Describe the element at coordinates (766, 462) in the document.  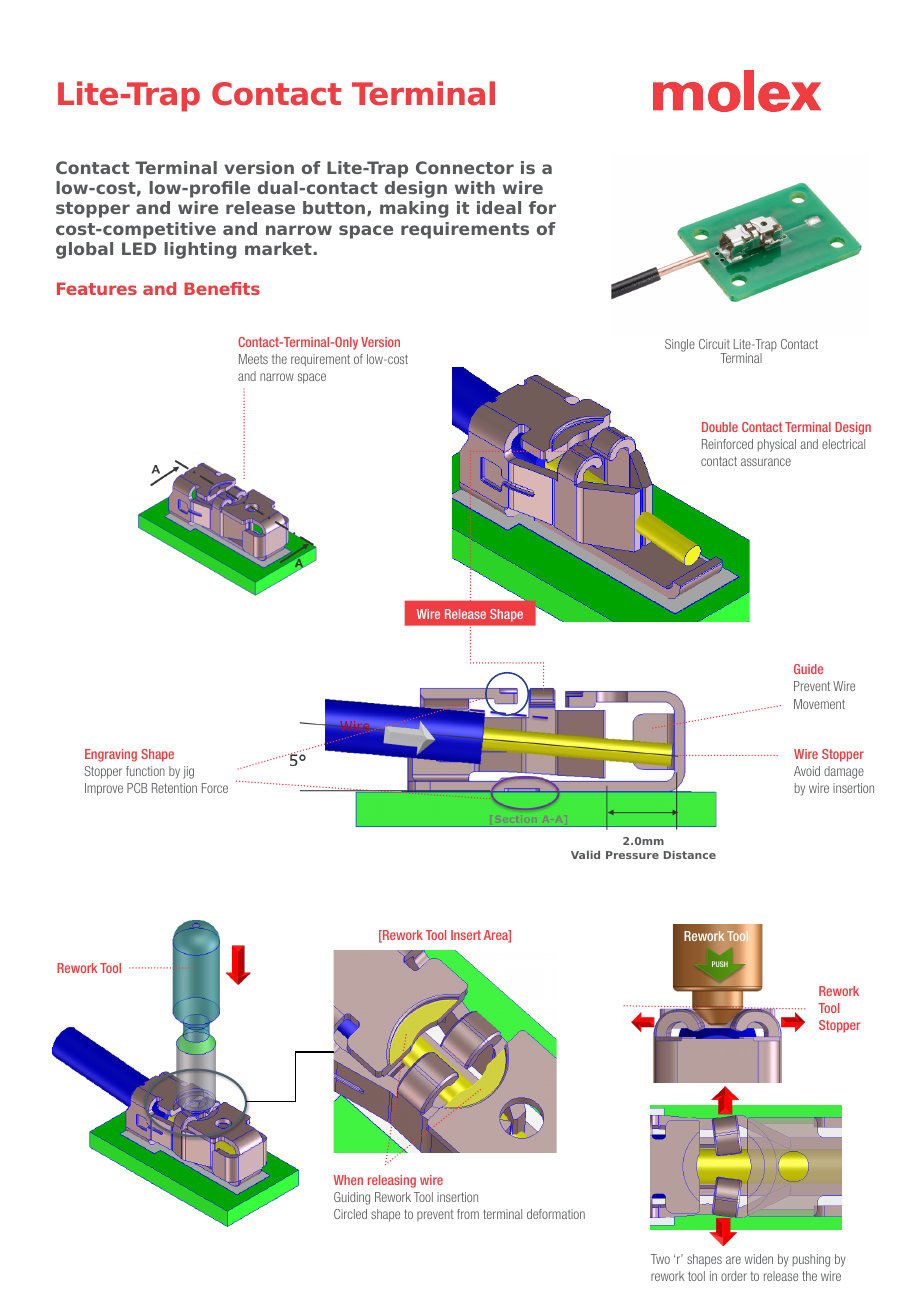
I see `assurance` at that location.
